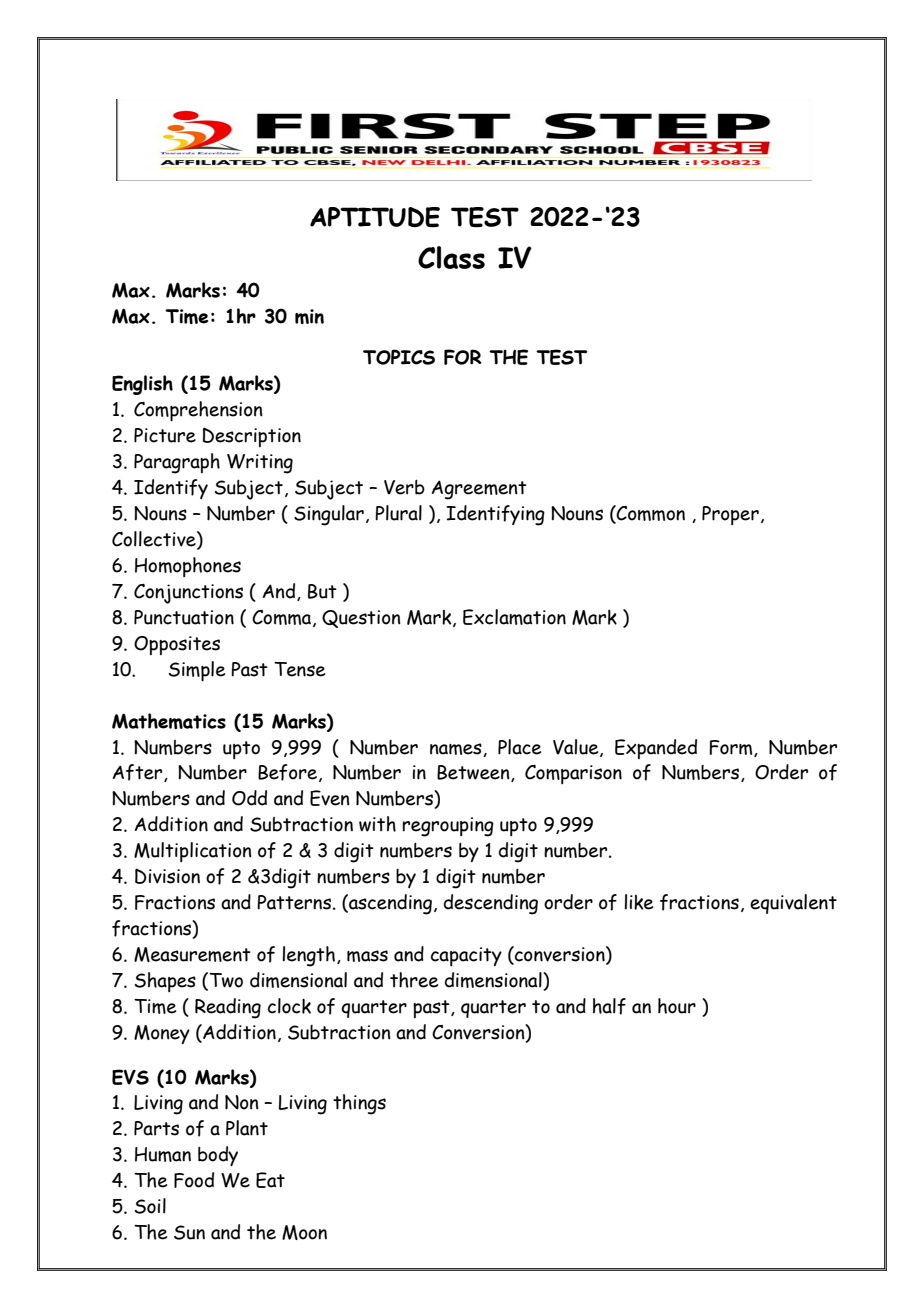 Image resolution: width=924 pixels, height=1308 pixels. What do you see at coordinates (309, 316) in the screenshot?
I see `min` at bounding box center [309, 316].
